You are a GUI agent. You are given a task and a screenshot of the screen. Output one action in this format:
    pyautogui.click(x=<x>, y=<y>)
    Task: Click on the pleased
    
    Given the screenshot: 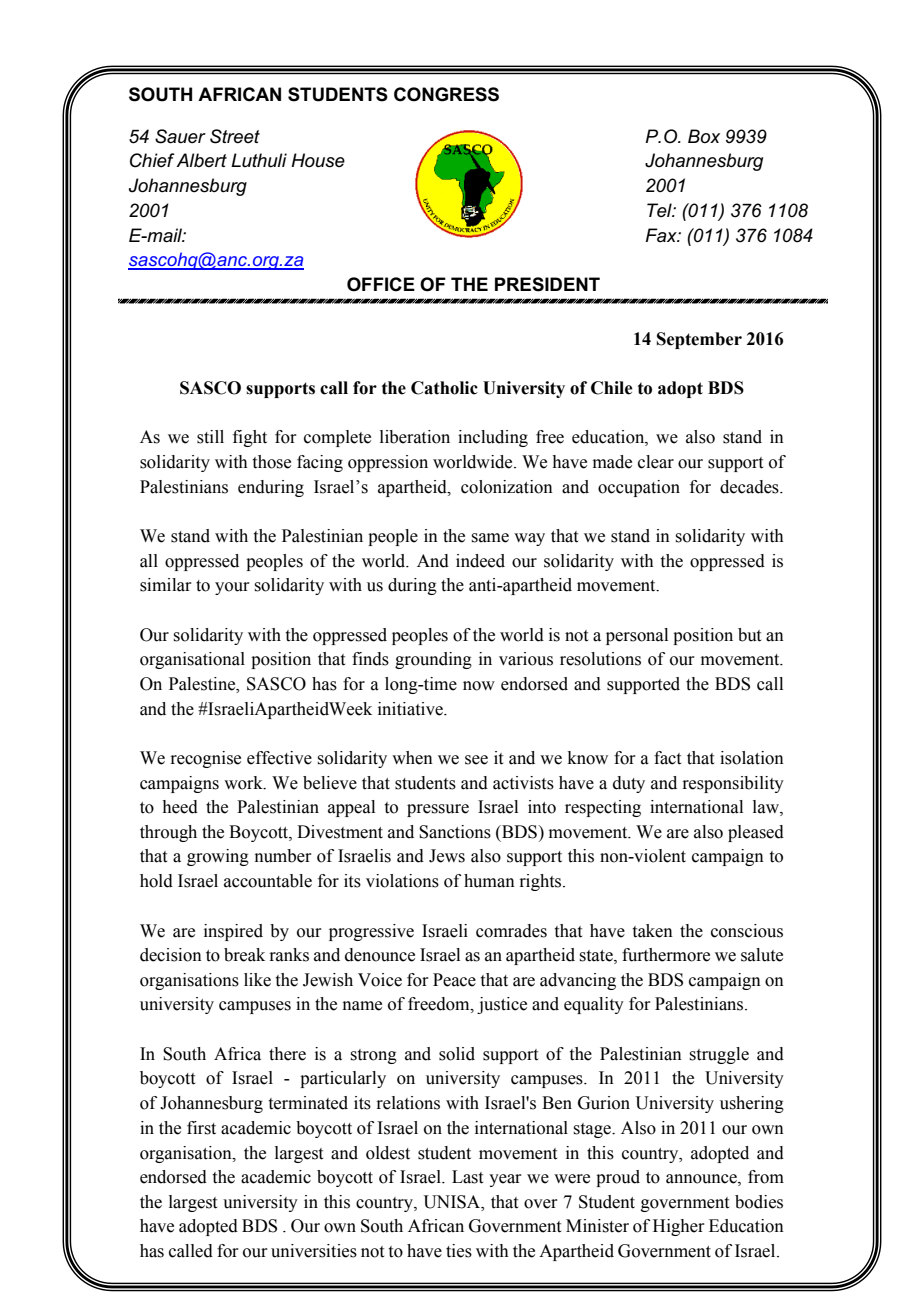 What is the action you would take?
    pyautogui.click(x=756, y=833)
